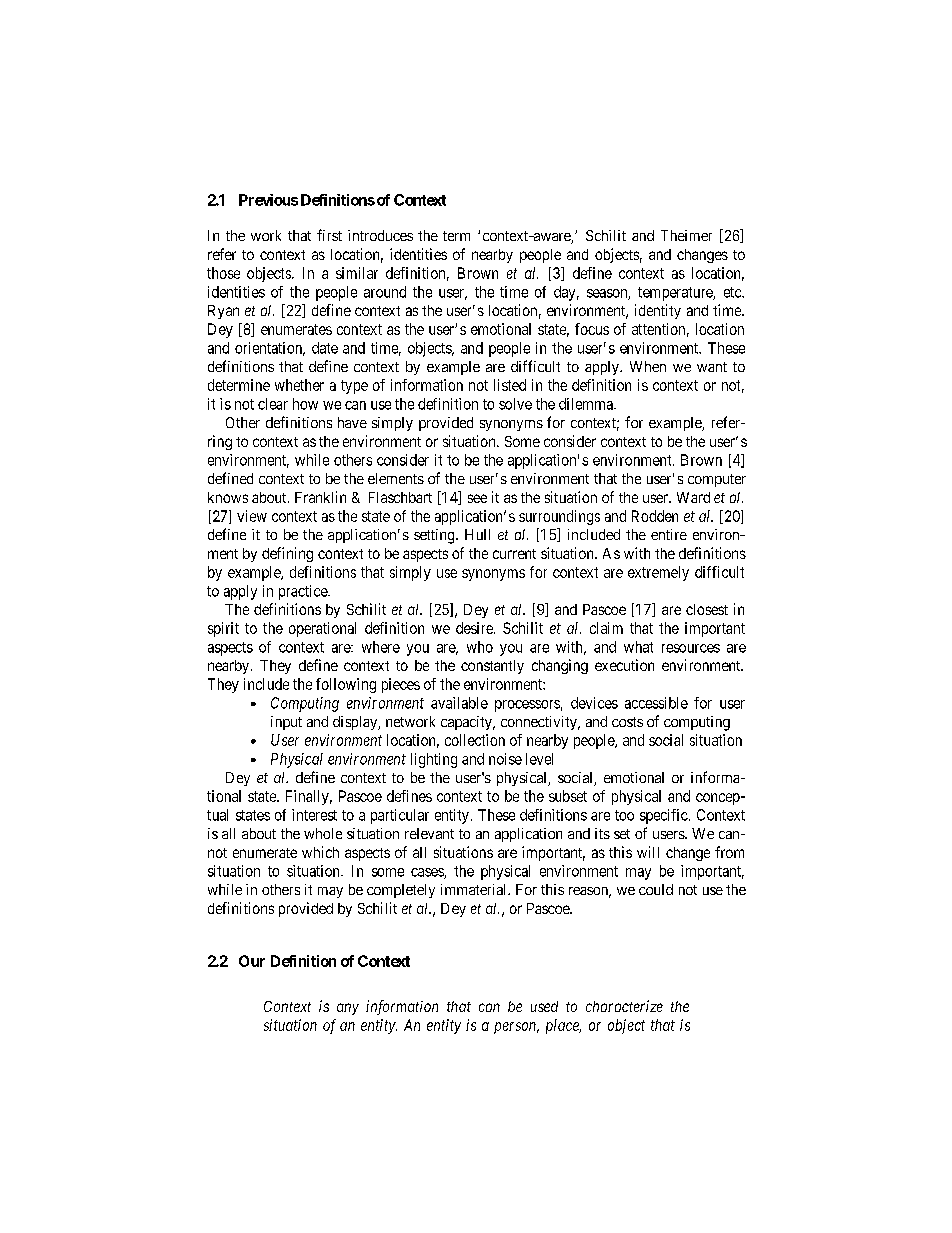 The width and height of the screenshot is (952, 1233). Describe the element at coordinates (693, 497) in the screenshot. I see `Ward` at that location.
